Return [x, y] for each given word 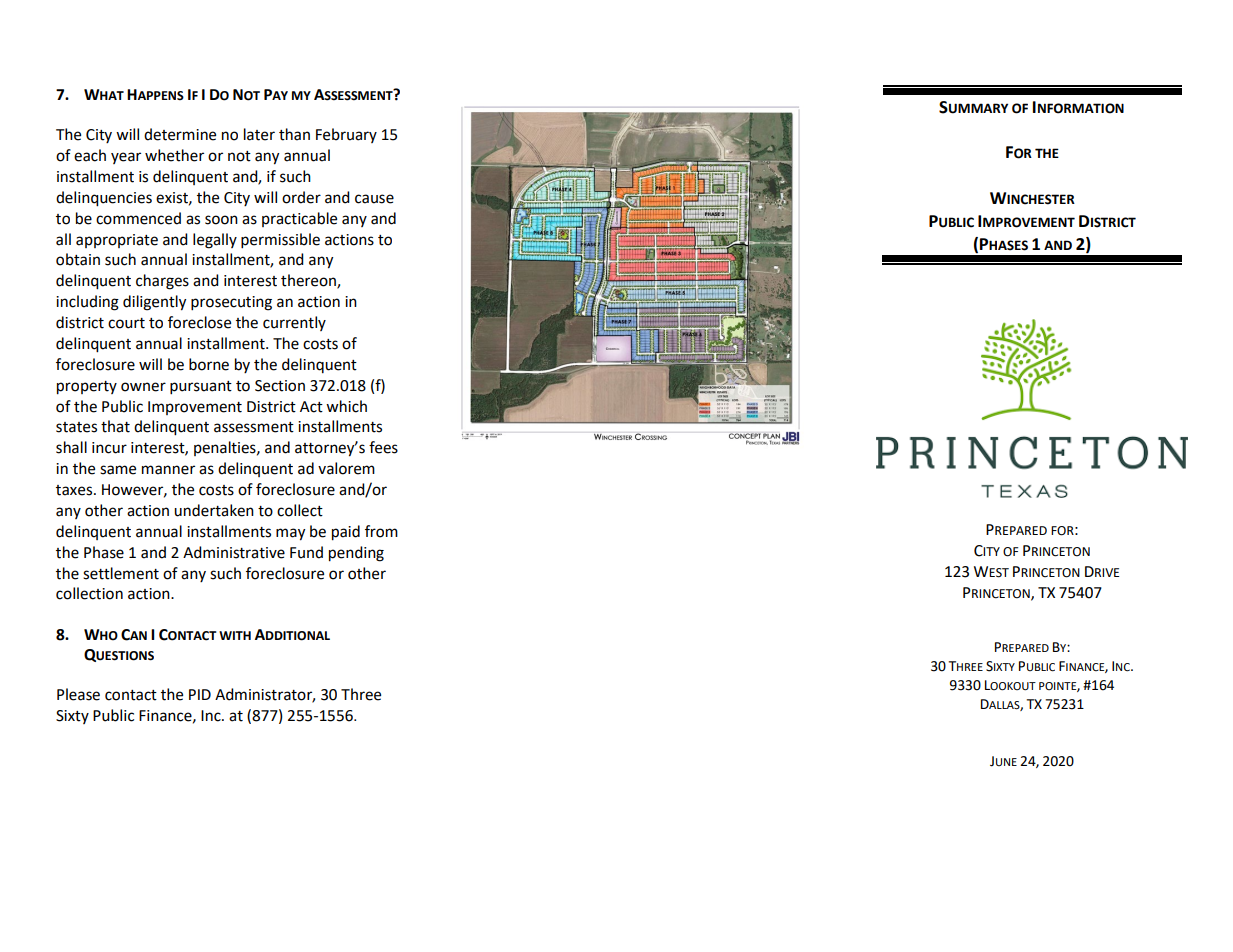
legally [215, 241]
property [87, 388]
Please [78, 694]
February [346, 135]
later [259, 134]
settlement [121, 573]
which [346, 406]
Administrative [234, 552]
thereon [309, 281]
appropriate [117, 241]
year [126, 158]
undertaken [214, 510]
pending [356, 554]
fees [383, 447]
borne [209, 364]
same [118, 470]
